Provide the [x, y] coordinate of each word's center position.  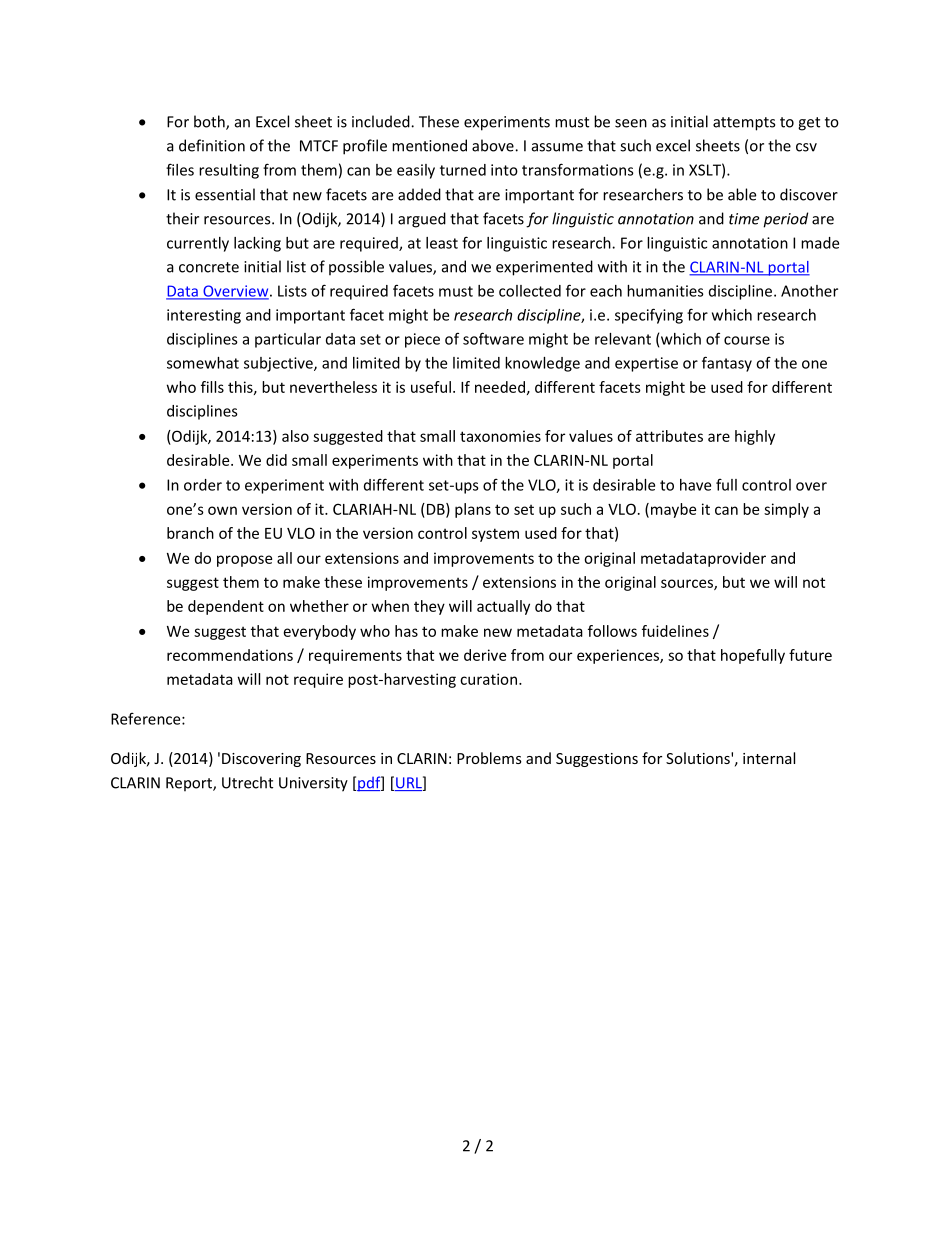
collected [530, 291]
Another [809, 291]
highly [755, 437]
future [810, 655]
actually [503, 607]
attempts [744, 124]
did [276, 460]
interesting [204, 316]
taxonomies [500, 436]
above [494, 145]
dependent [226, 607]
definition [212, 145]
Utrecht [247, 782]
